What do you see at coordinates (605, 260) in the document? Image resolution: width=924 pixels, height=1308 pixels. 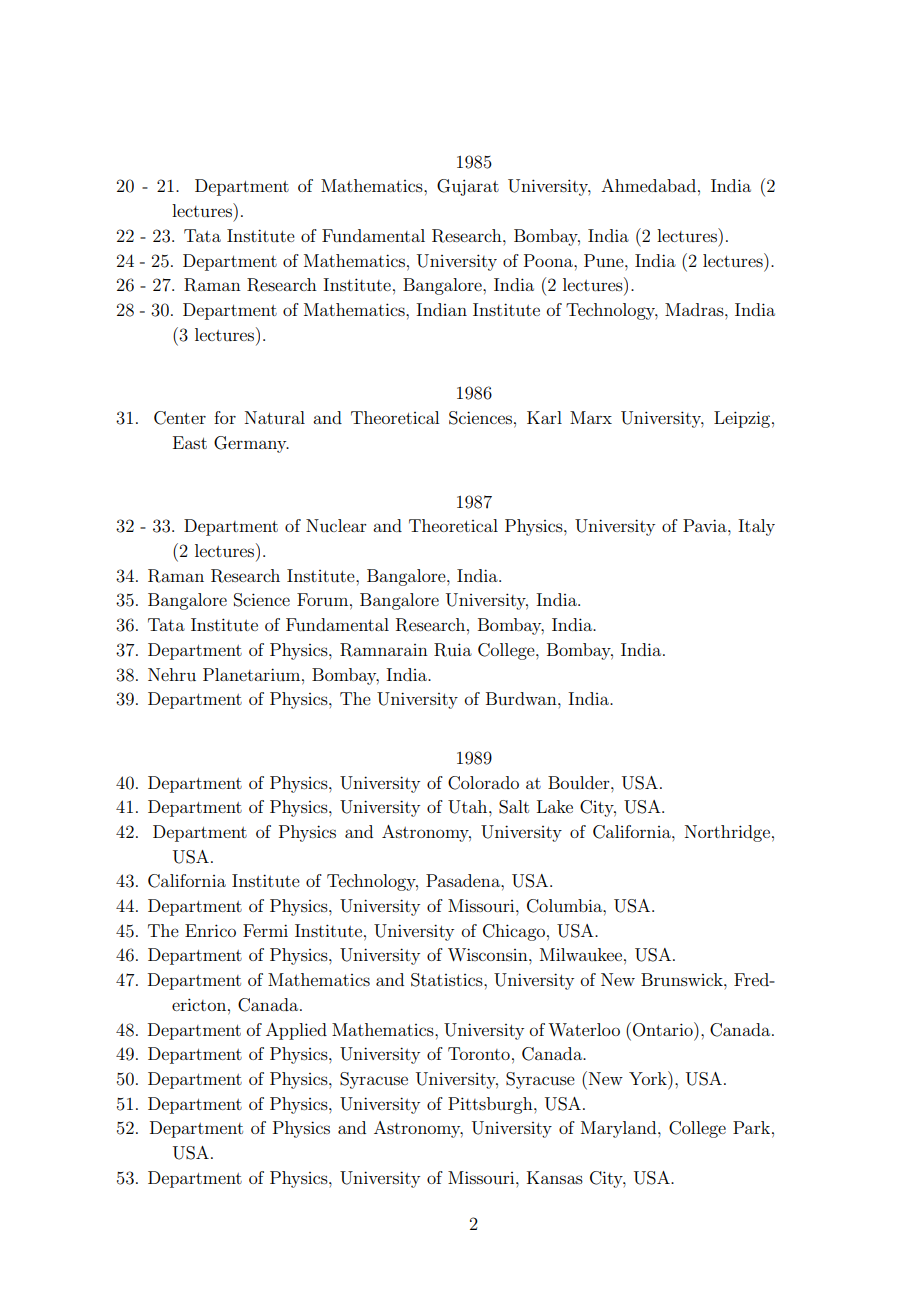 I see `Pune` at bounding box center [605, 260].
